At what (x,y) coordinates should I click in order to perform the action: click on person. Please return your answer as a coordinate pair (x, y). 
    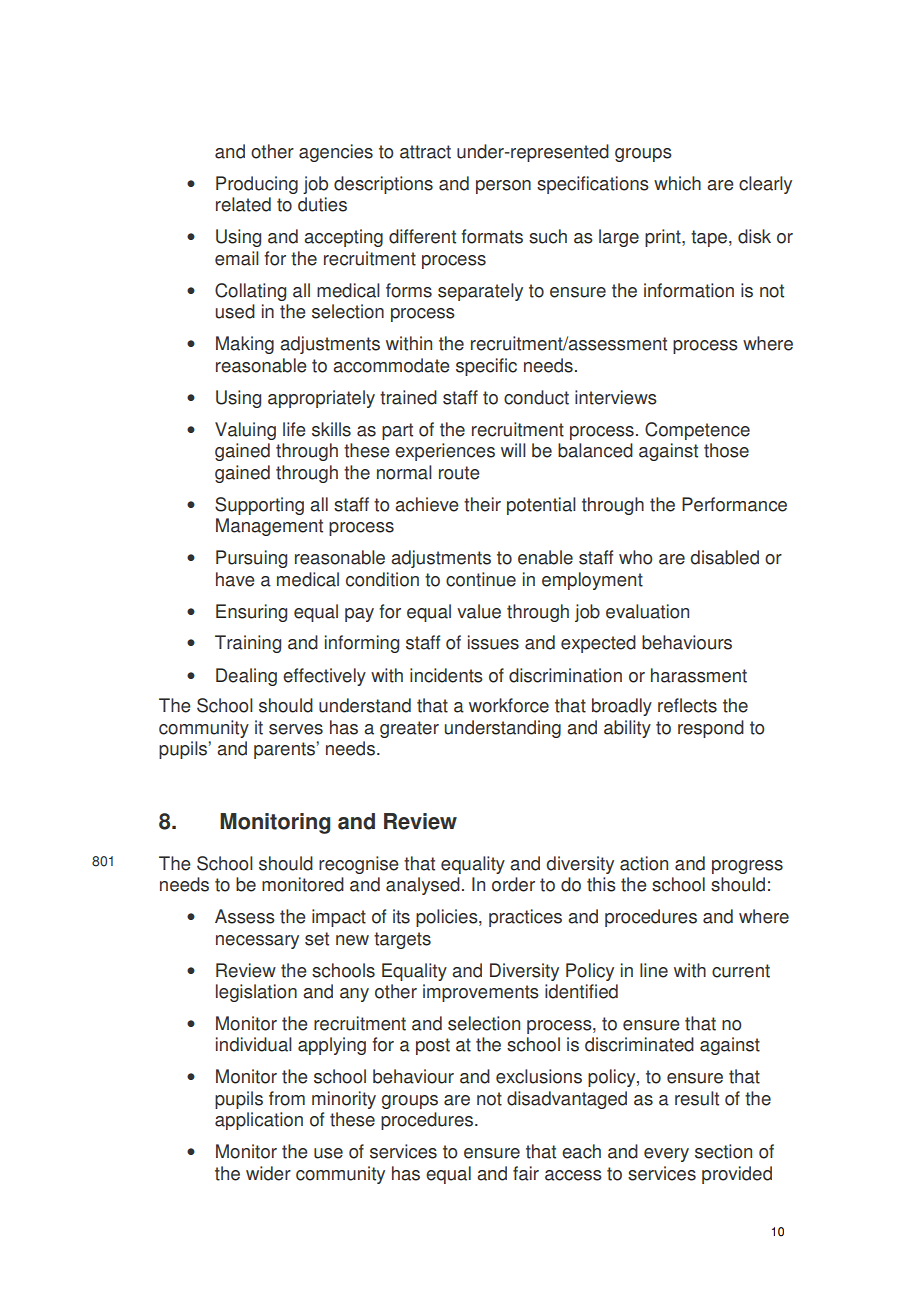
    Looking at the image, I should click on (503, 187).
